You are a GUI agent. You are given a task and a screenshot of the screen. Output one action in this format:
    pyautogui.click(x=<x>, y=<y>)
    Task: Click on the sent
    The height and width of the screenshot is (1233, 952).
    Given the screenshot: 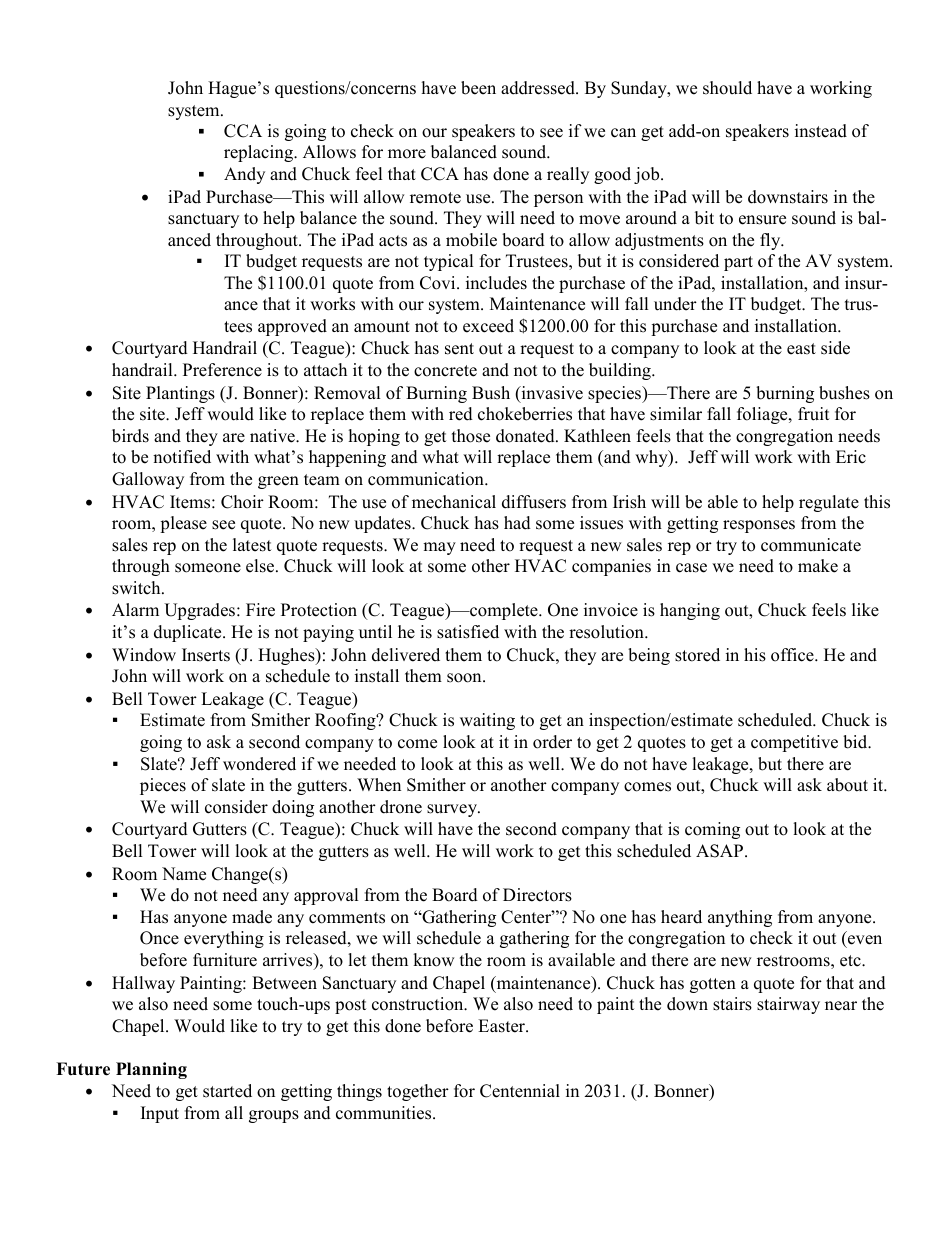 What is the action you would take?
    pyautogui.click(x=459, y=349)
